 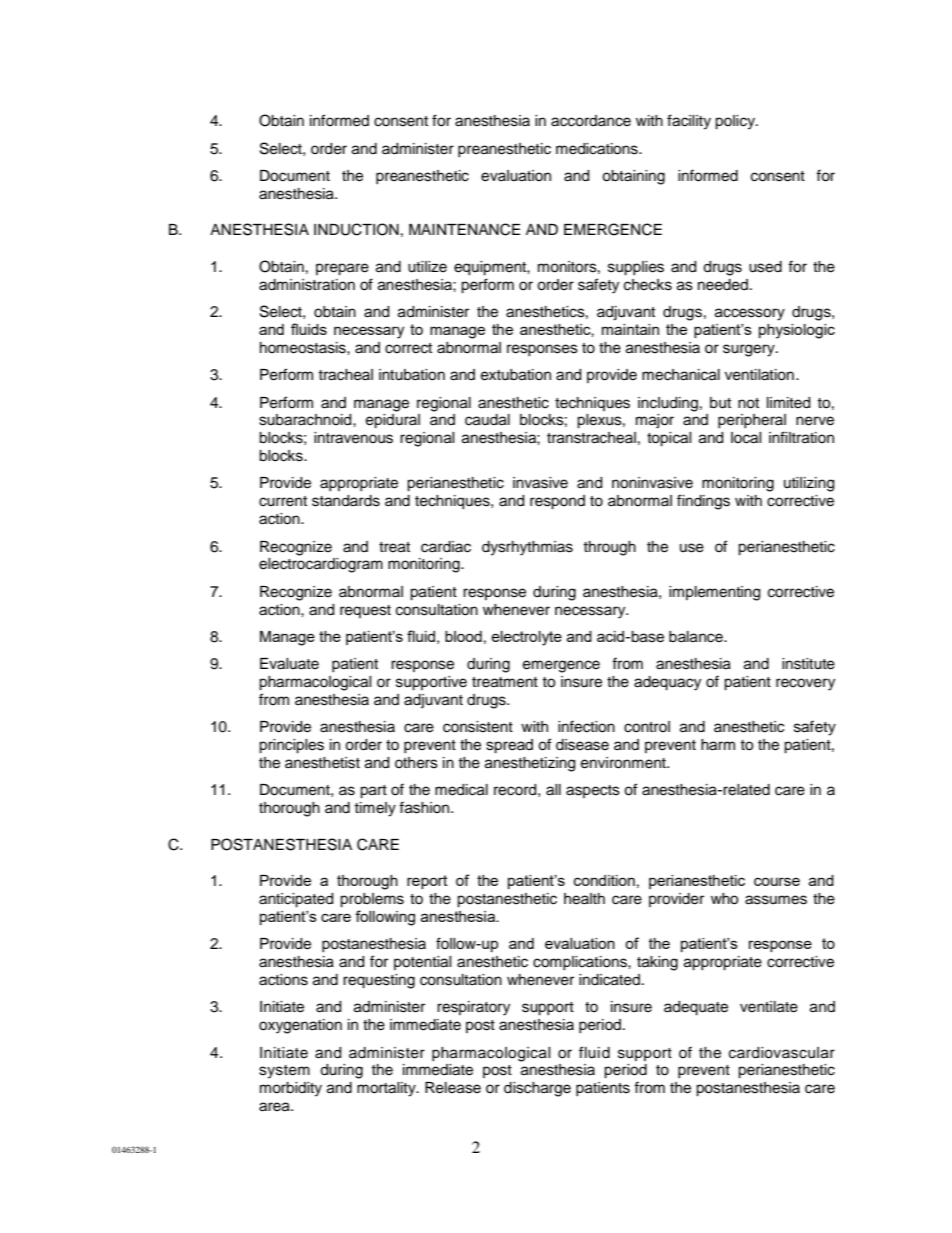 I want to click on cardiovascular, so click(x=782, y=1053).
